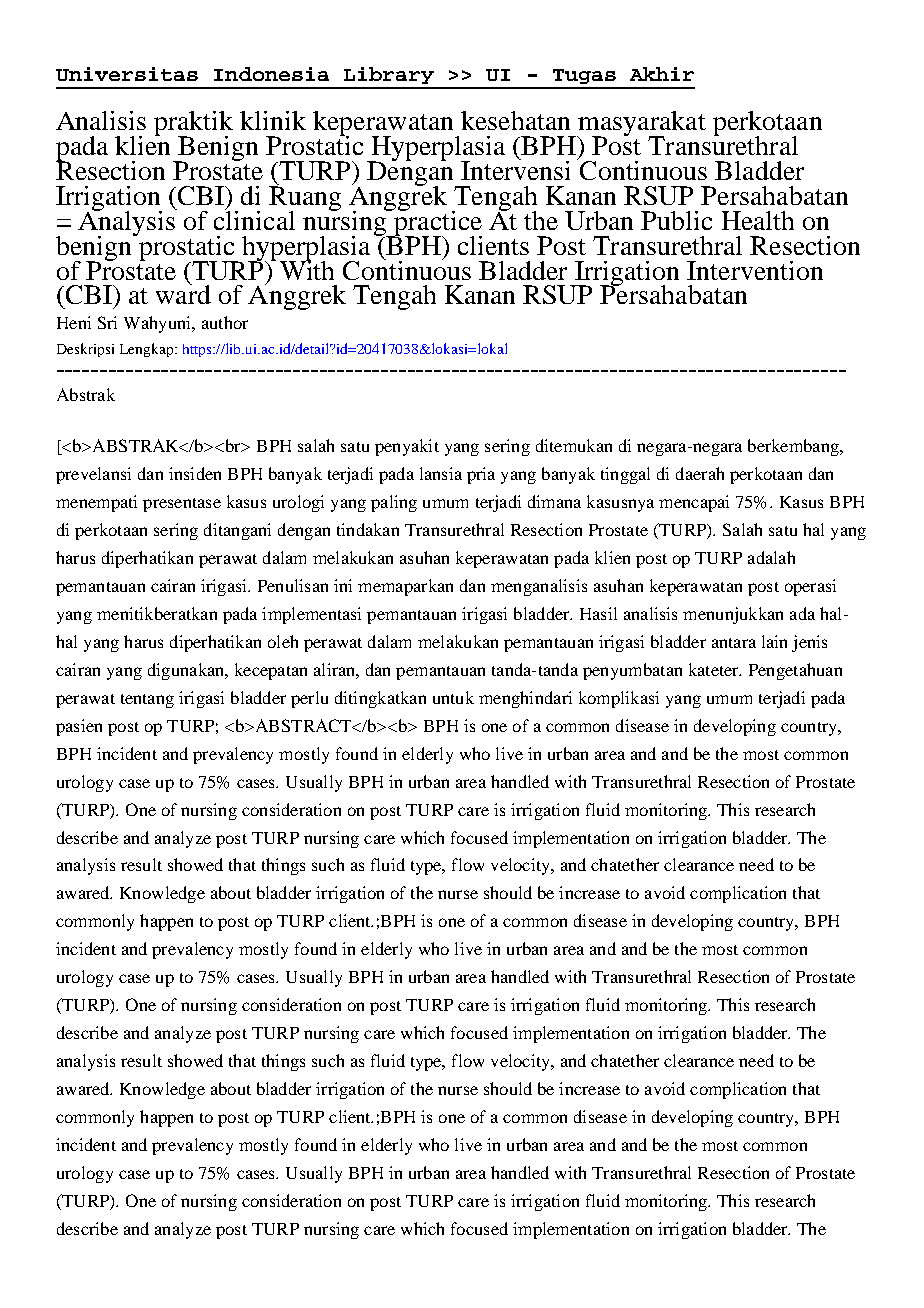 This screenshot has height=1308, width=924. What do you see at coordinates (755, 270) in the screenshot?
I see `Intervention` at bounding box center [755, 270].
